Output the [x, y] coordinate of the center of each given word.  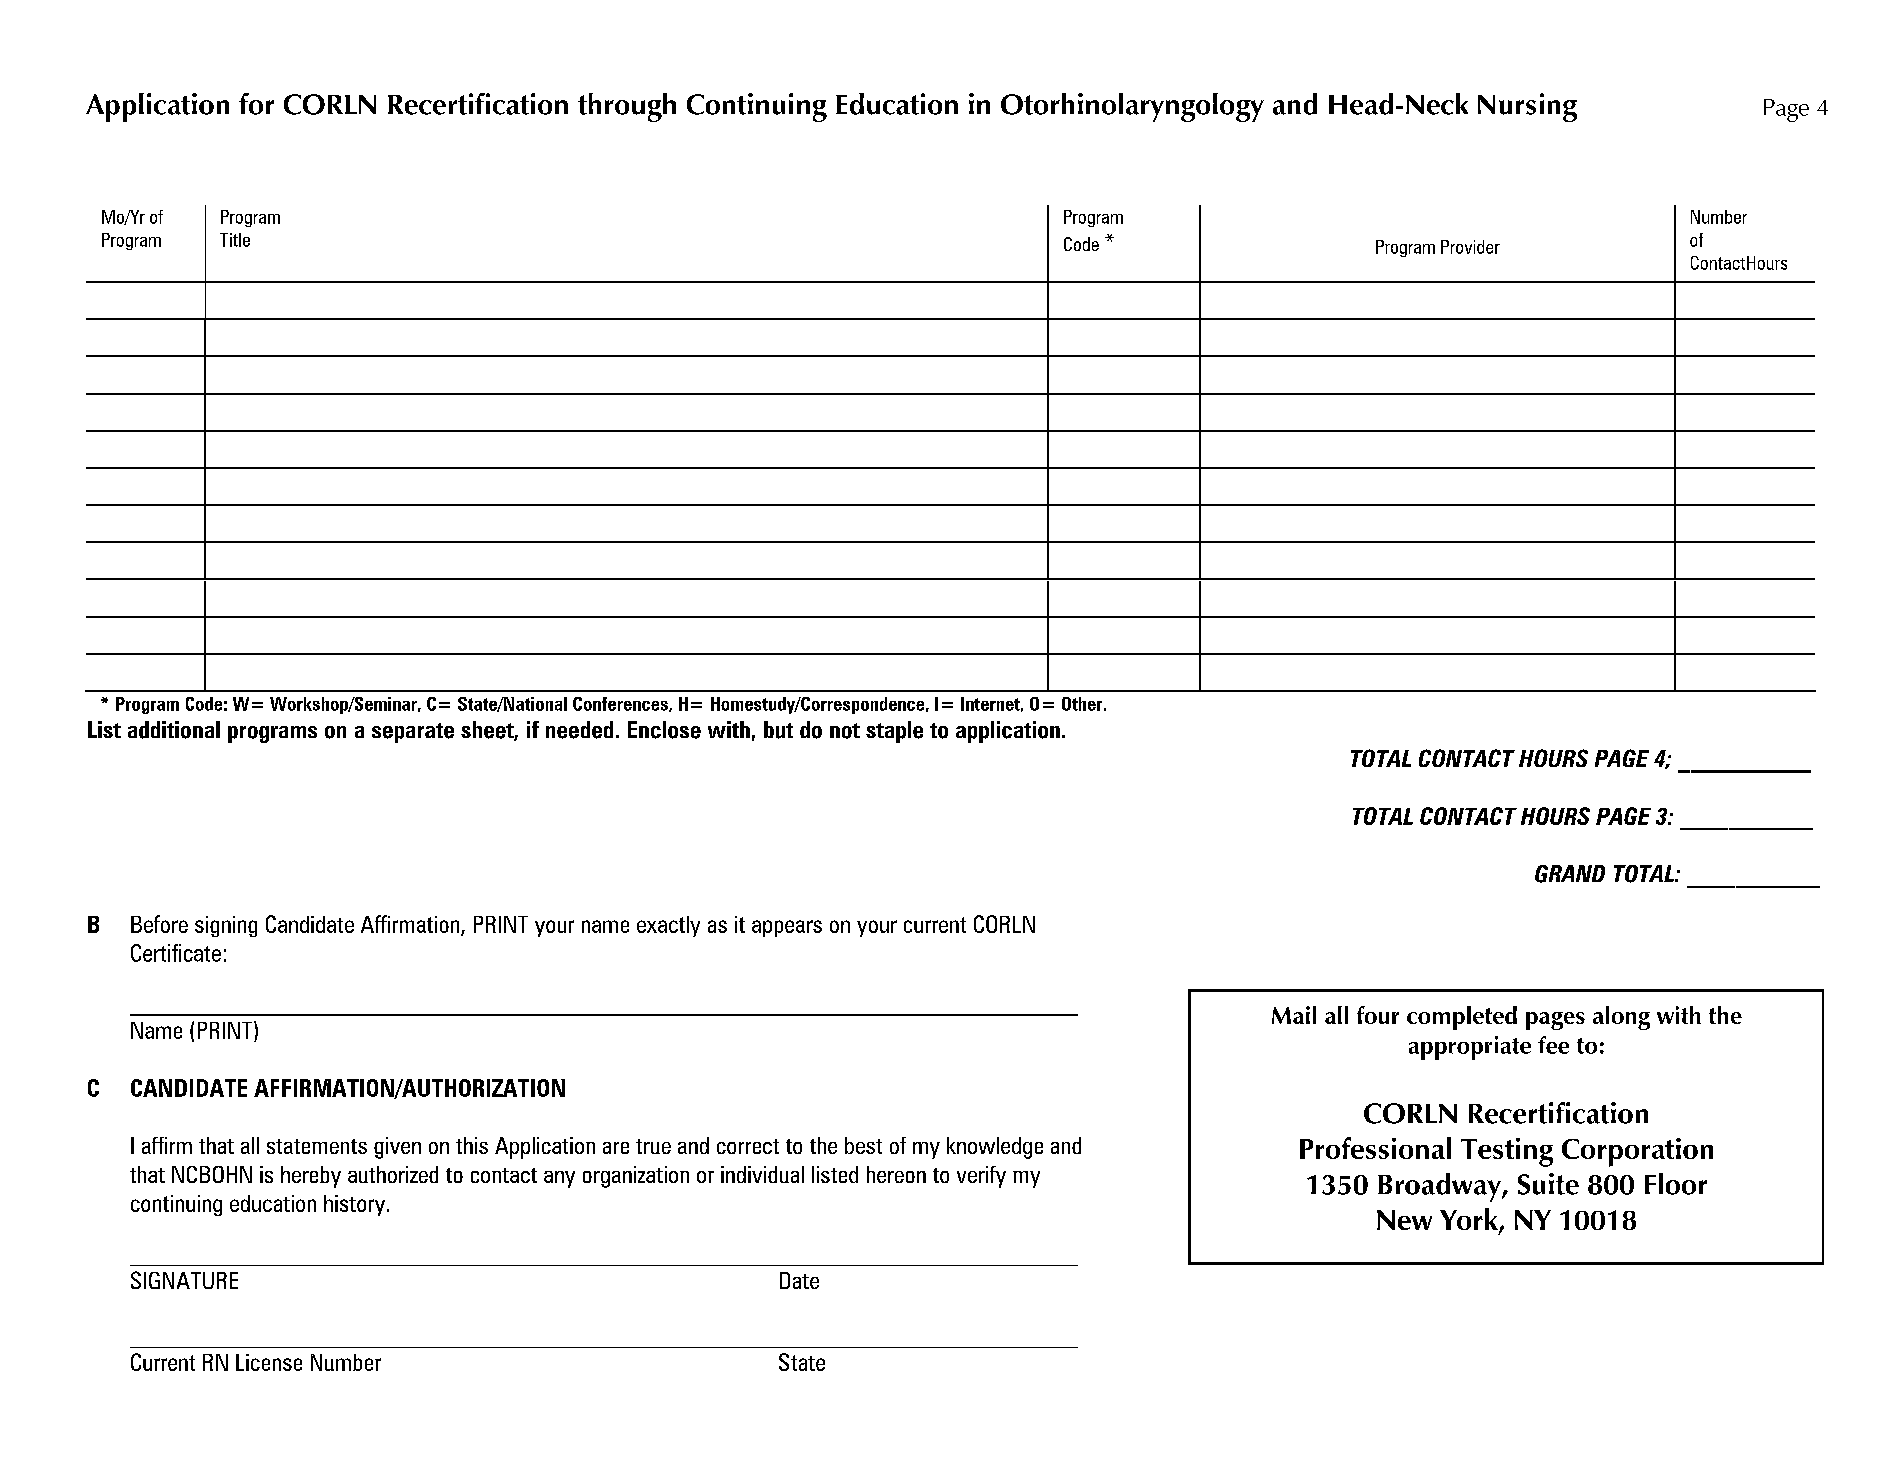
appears [787, 928]
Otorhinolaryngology [1132, 107]
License [269, 1362]
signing [226, 926]
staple [894, 732]
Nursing [1527, 107]
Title [235, 240]
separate [413, 733]
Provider [1470, 247]
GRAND [1570, 874]
